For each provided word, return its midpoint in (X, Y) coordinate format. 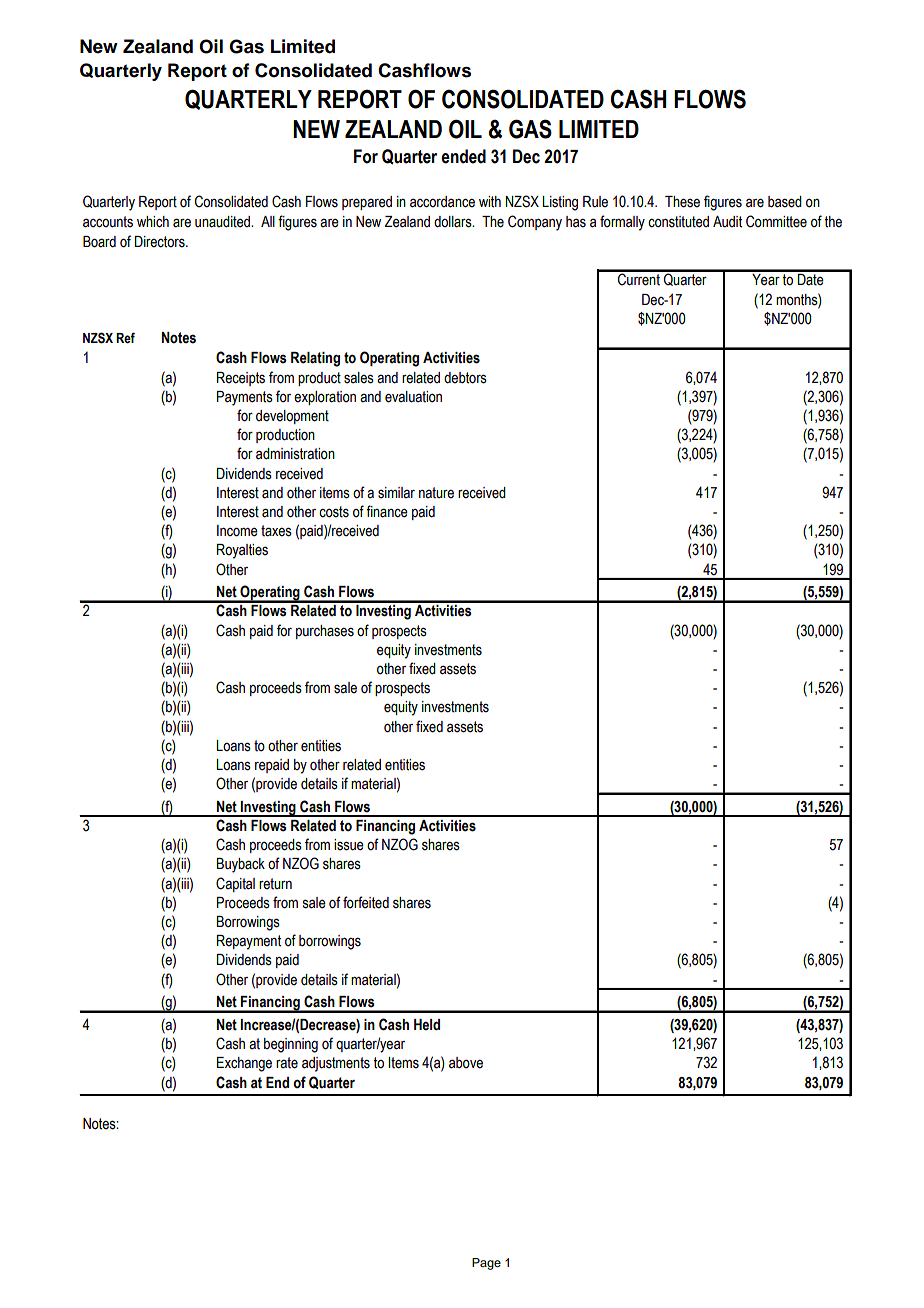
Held (427, 1025)
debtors (465, 378)
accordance (442, 202)
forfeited (366, 902)
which (153, 222)
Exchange (244, 1064)
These (682, 202)
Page (486, 1264)
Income (237, 531)
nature (436, 493)
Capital (235, 884)
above (466, 1063)
